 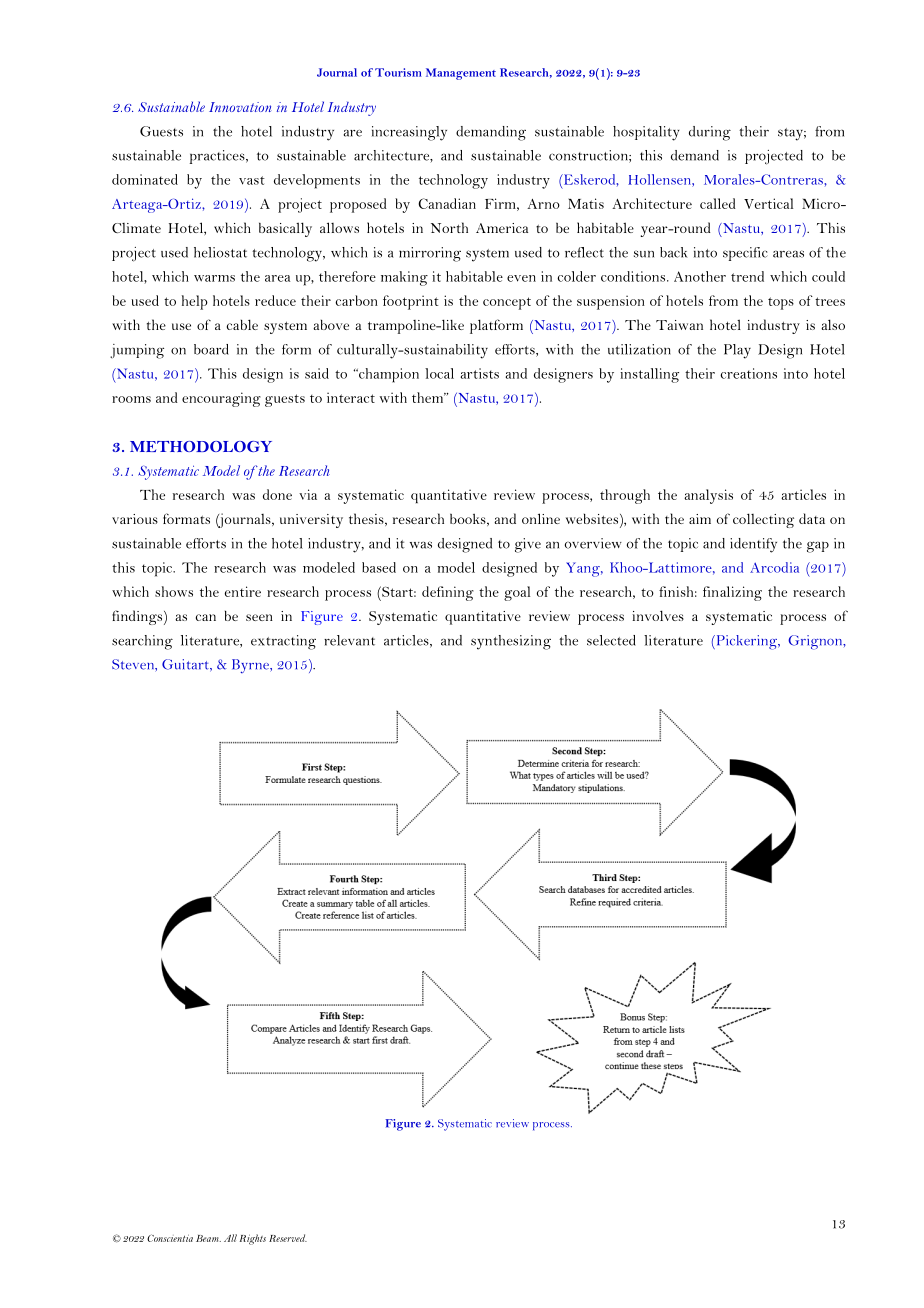 What do you see at coordinates (710, 133) in the document?
I see `during` at bounding box center [710, 133].
